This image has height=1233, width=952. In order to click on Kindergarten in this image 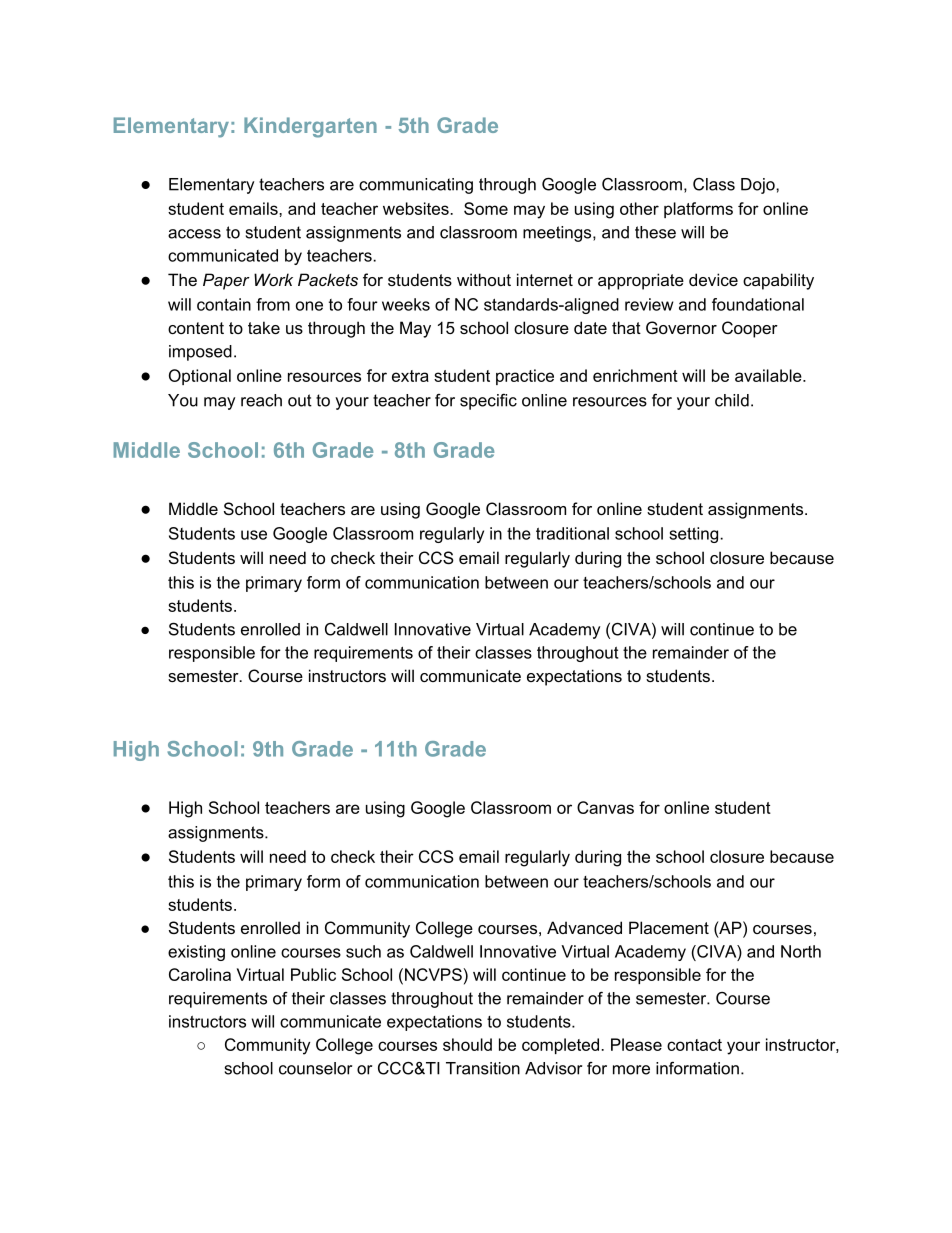, I will do `click(310, 127)`.
